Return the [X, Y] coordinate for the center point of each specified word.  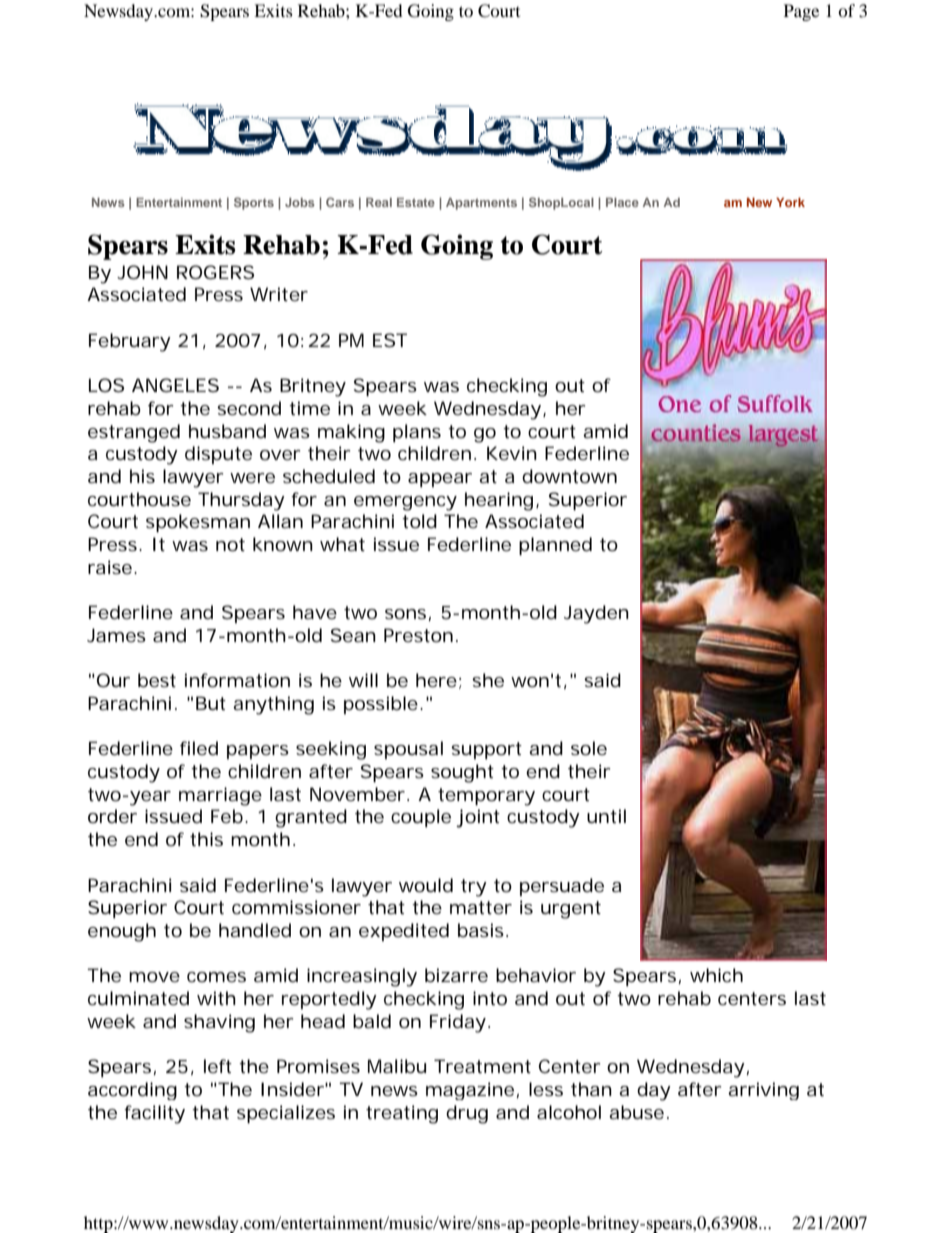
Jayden [596, 614]
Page [801, 12]
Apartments [481, 204]
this [206, 839]
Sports [254, 203]
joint [478, 818]
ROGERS [215, 272]
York [790, 202]
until [606, 816]
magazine [470, 1091]
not [230, 544]
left [218, 1066]
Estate [416, 202]
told [419, 521]
